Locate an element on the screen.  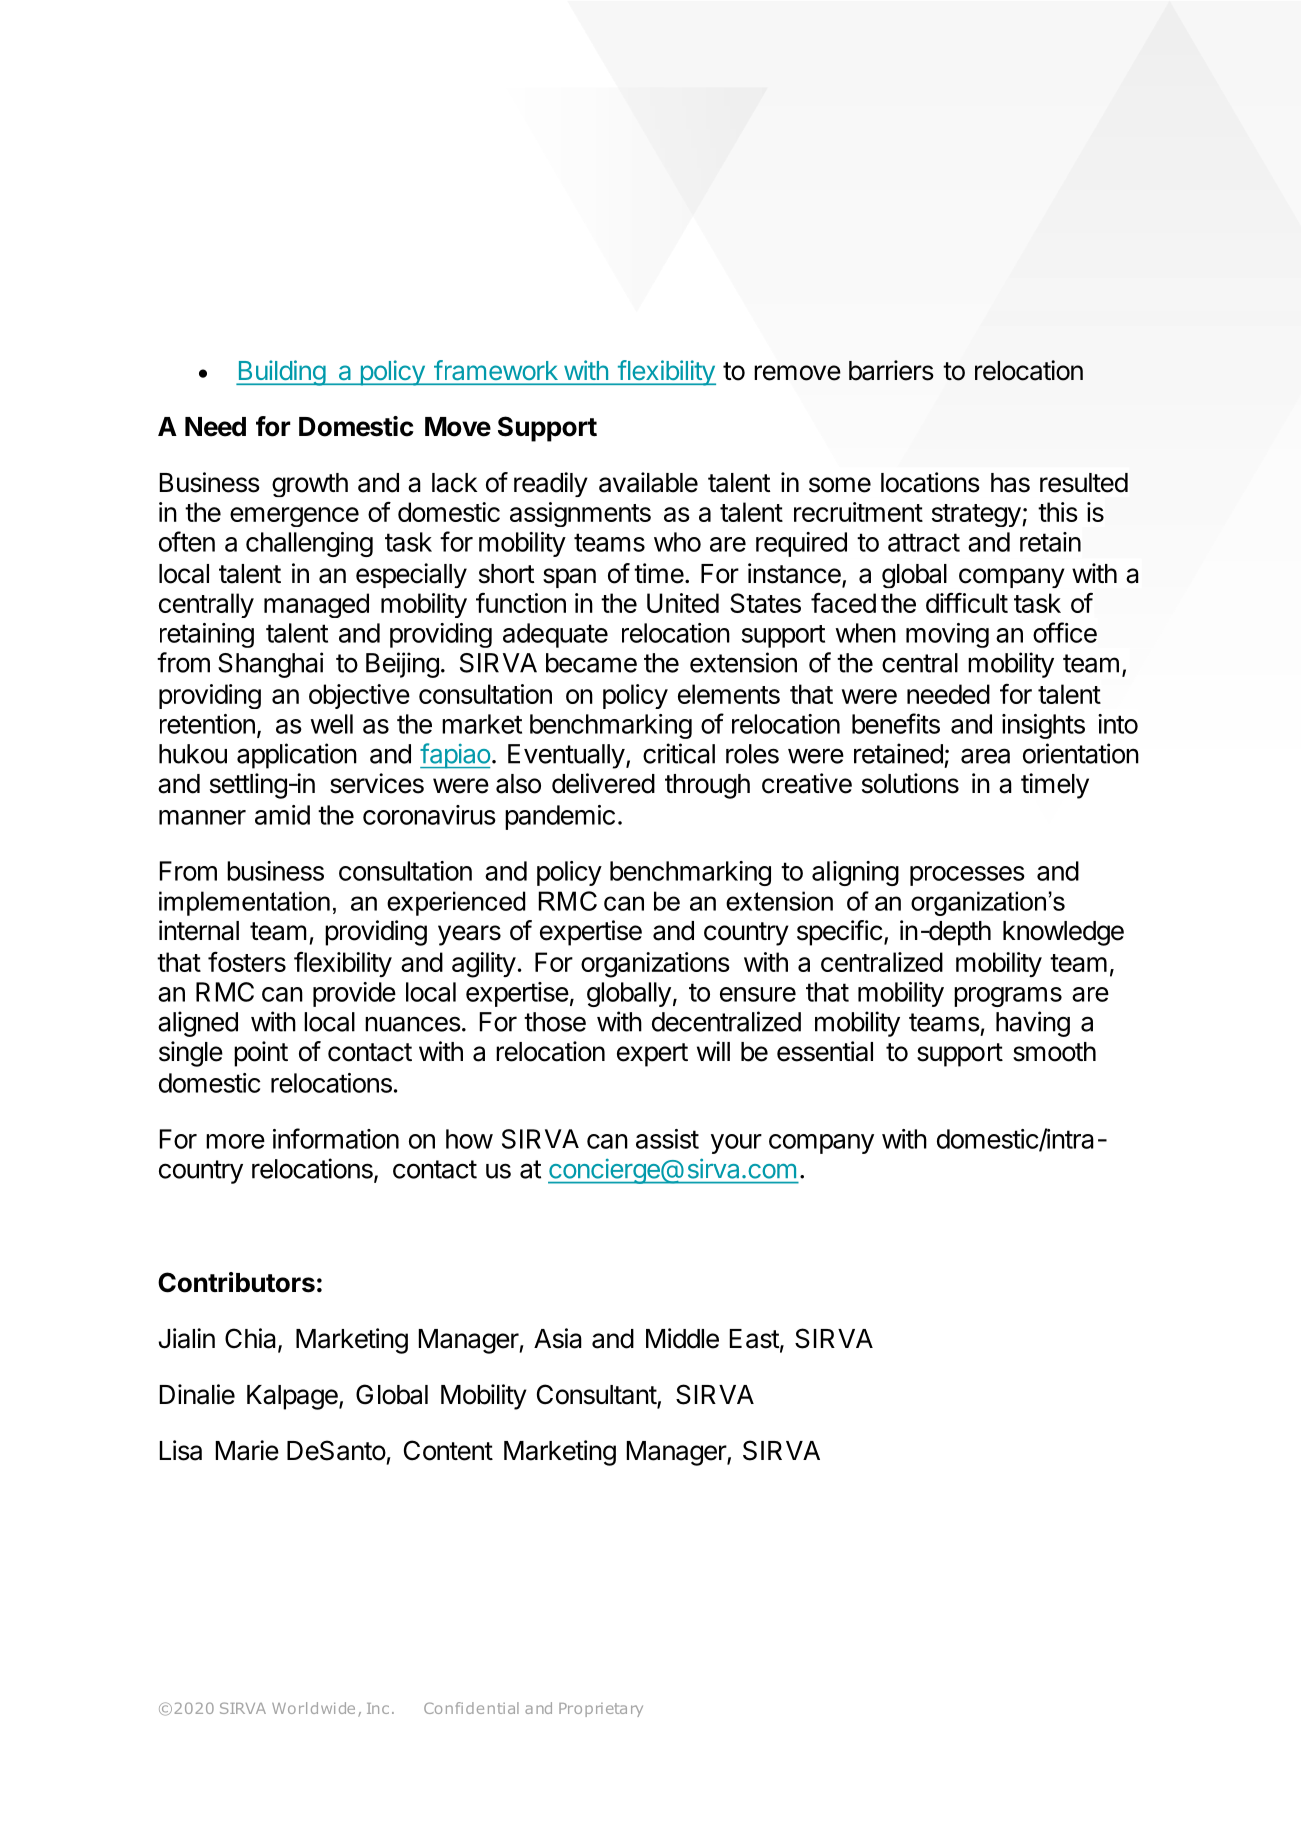
Proprietary is located at coordinates (601, 1710).
